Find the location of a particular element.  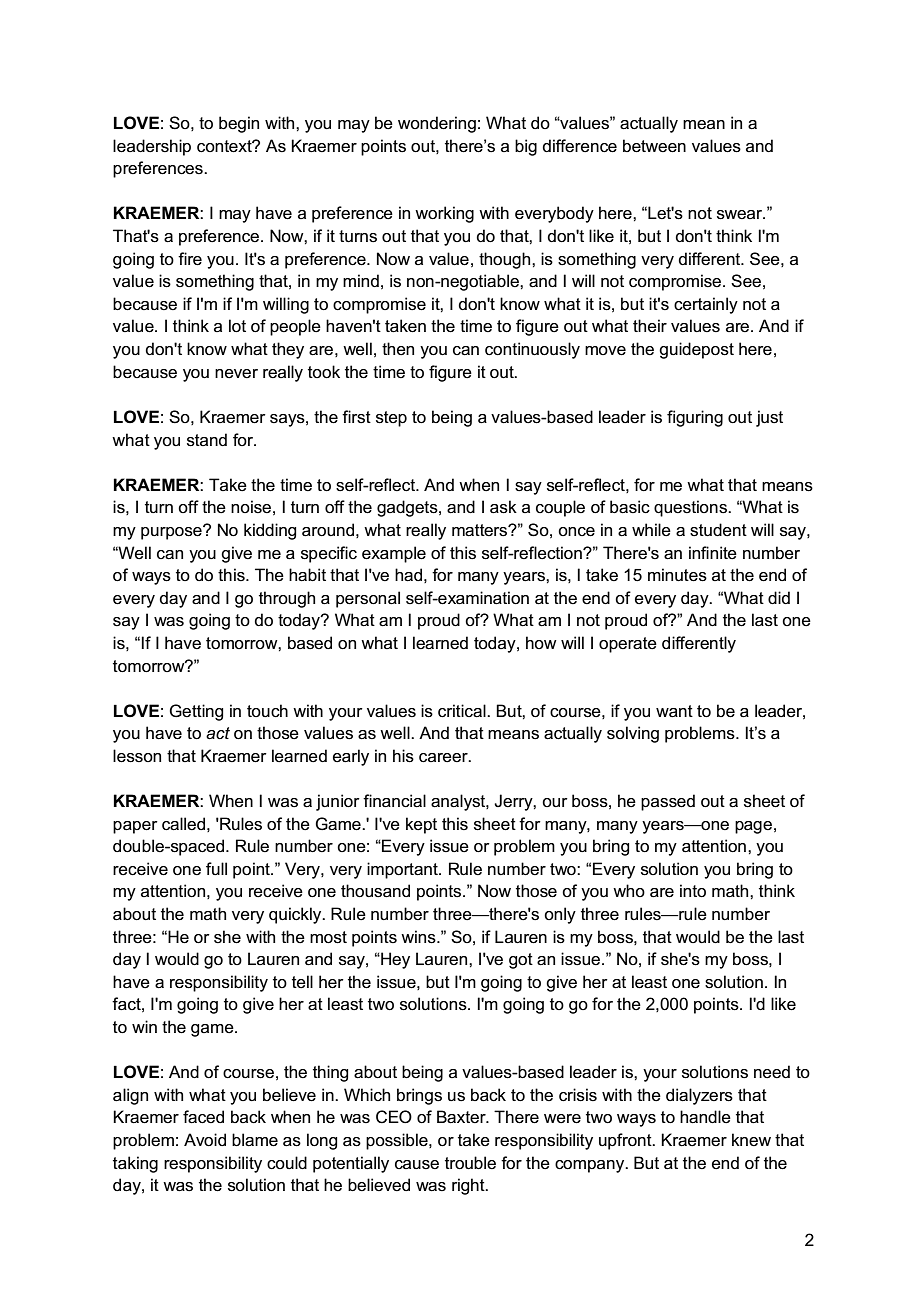

kept is located at coordinates (421, 825).
